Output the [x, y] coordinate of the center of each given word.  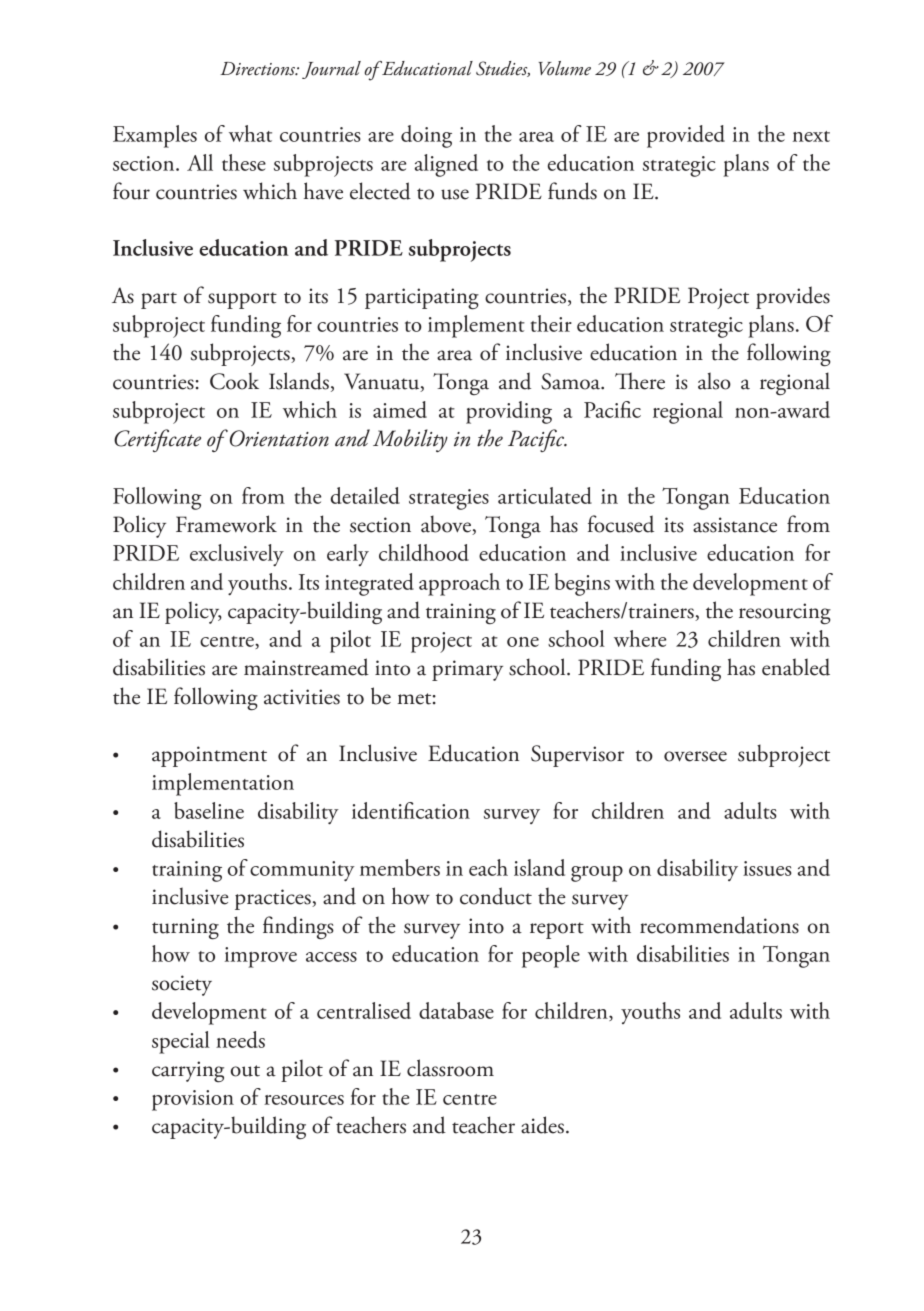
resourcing [785, 614]
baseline [209, 810]
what [250, 133]
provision [193, 1100]
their [551, 323]
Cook [234, 381]
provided [686, 136]
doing [426, 136]
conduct [496, 896]
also [714, 381]
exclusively [237, 555]
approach [459, 584]
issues [767, 868]
